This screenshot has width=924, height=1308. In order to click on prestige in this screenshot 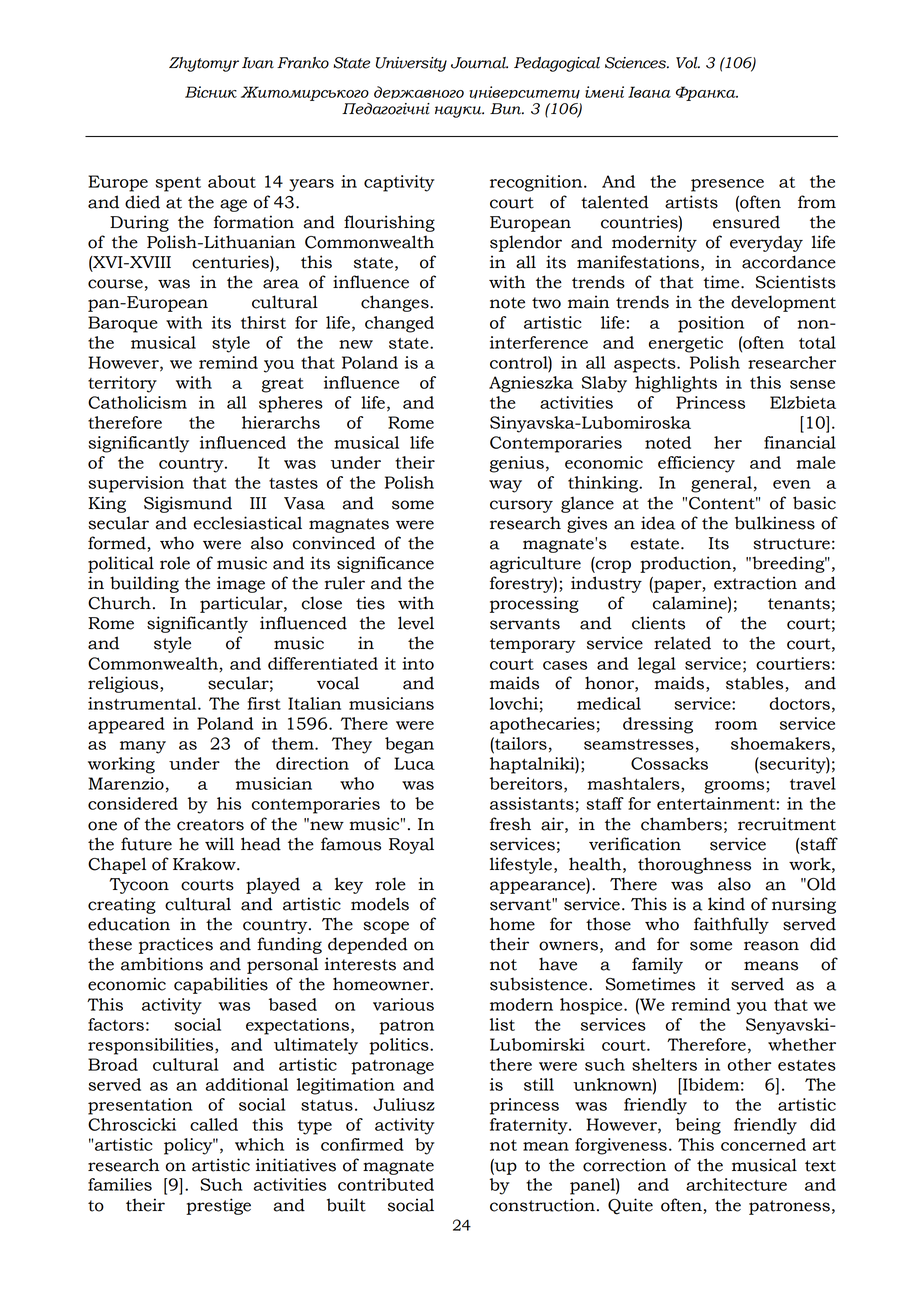, I will do `click(218, 1206)`.
